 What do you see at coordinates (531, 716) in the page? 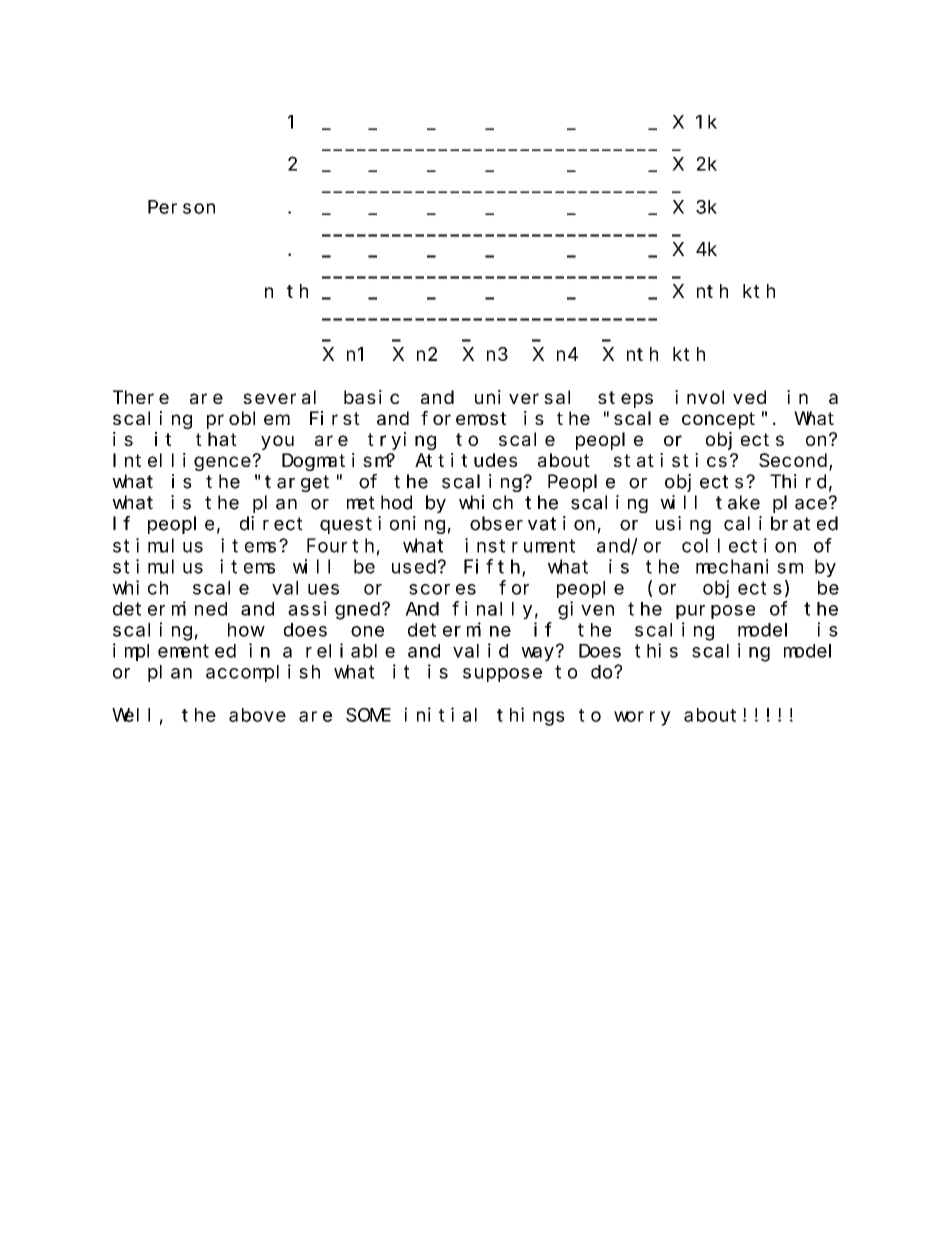
I see `things` at bounding box center [531, 716].
